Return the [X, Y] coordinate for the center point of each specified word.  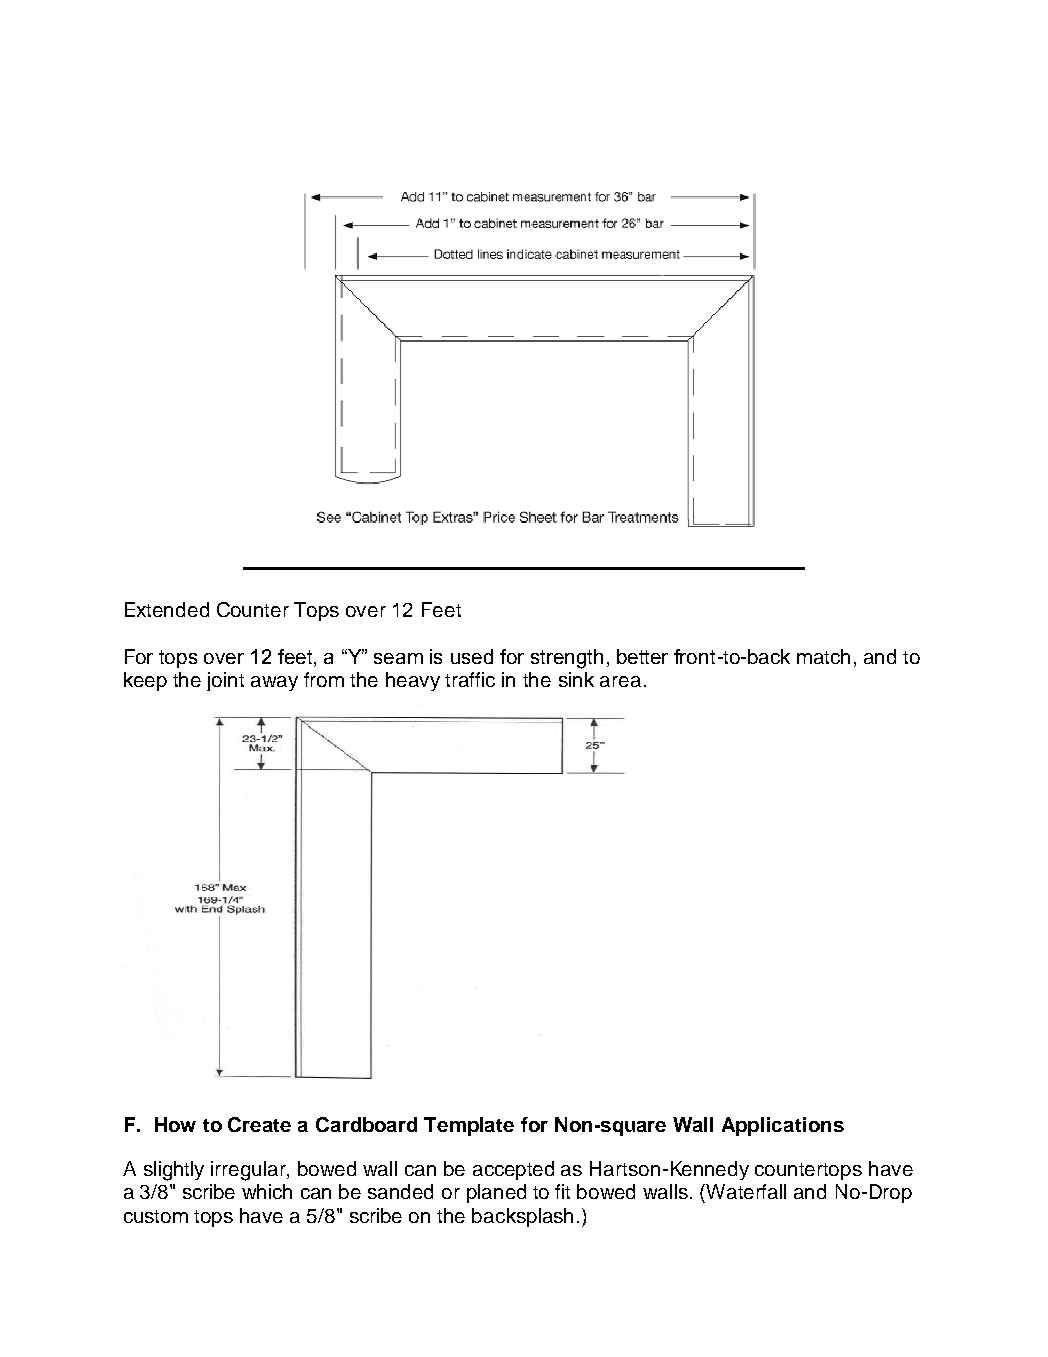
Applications [783, 1126]
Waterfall [746, 1191]
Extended [167, 609]
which [267, 1191]
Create [259, 1124]
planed [496, 1193]
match [823, 656]
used [472, 656]
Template [469, 1126]
